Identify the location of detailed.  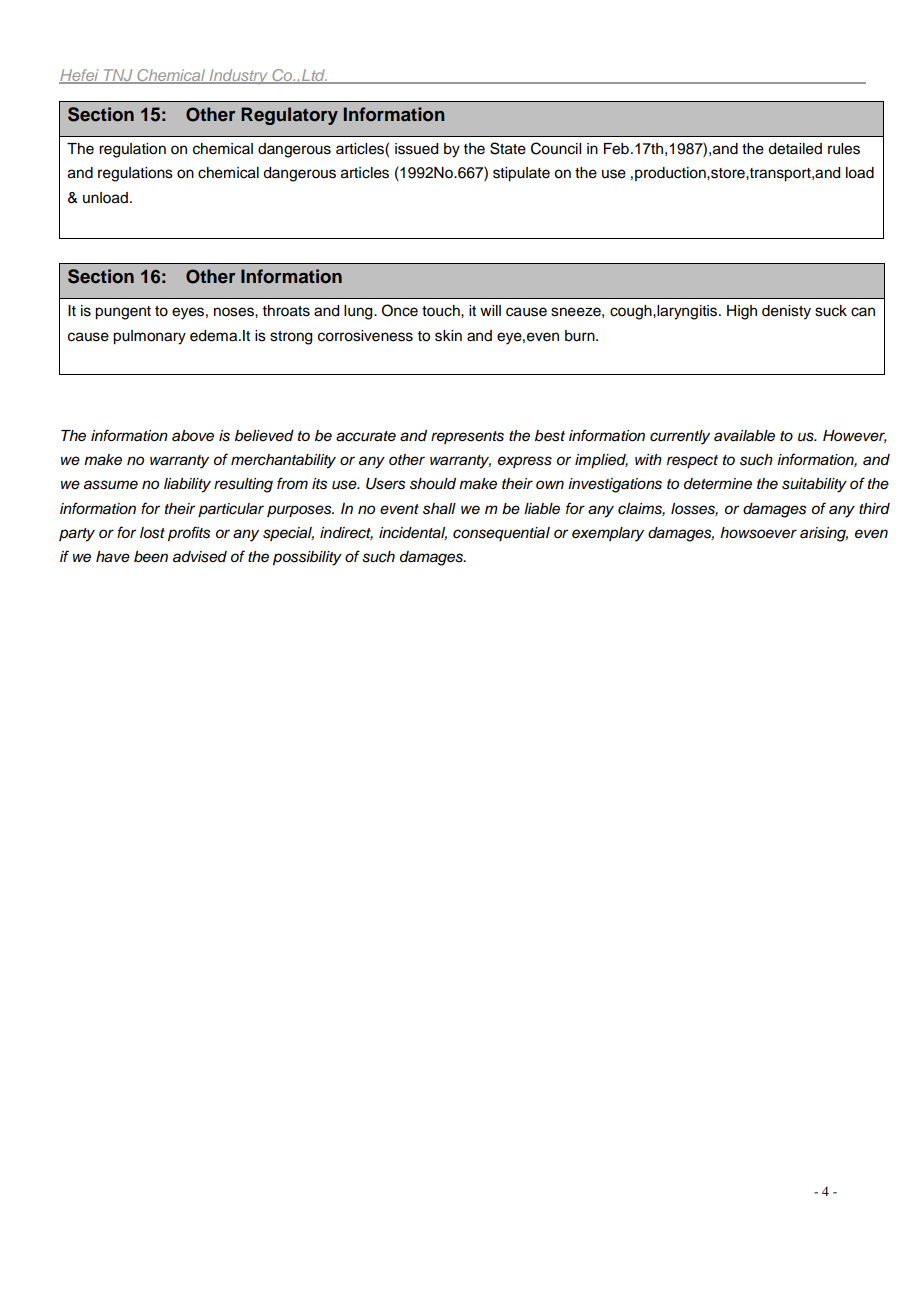
(795, 149).
